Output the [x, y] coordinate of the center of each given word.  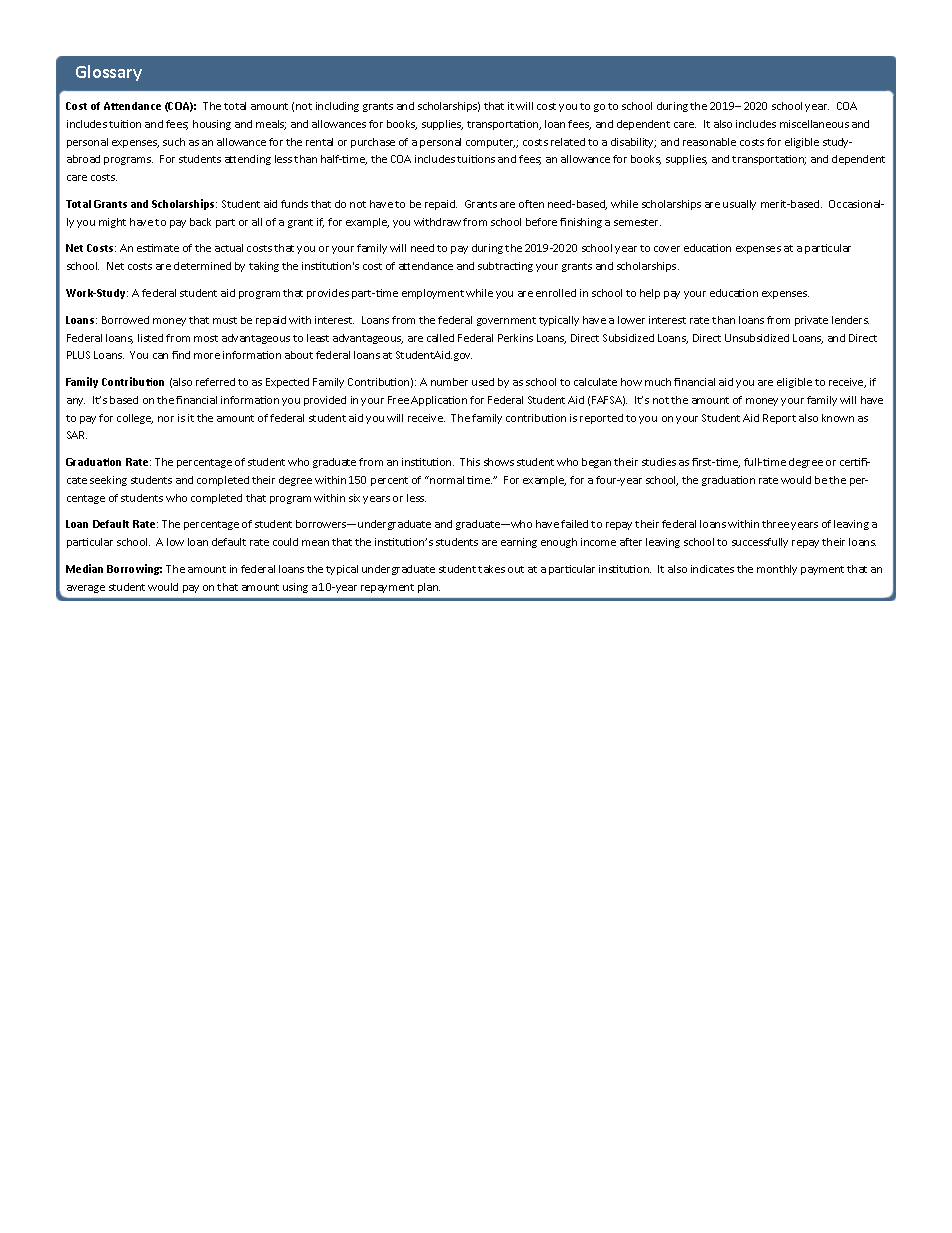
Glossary [109, 73]
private [811, 321]
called [440, 338]
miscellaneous [814, 124]
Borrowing [134, 569]
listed [150, 338]
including [337, 107]
